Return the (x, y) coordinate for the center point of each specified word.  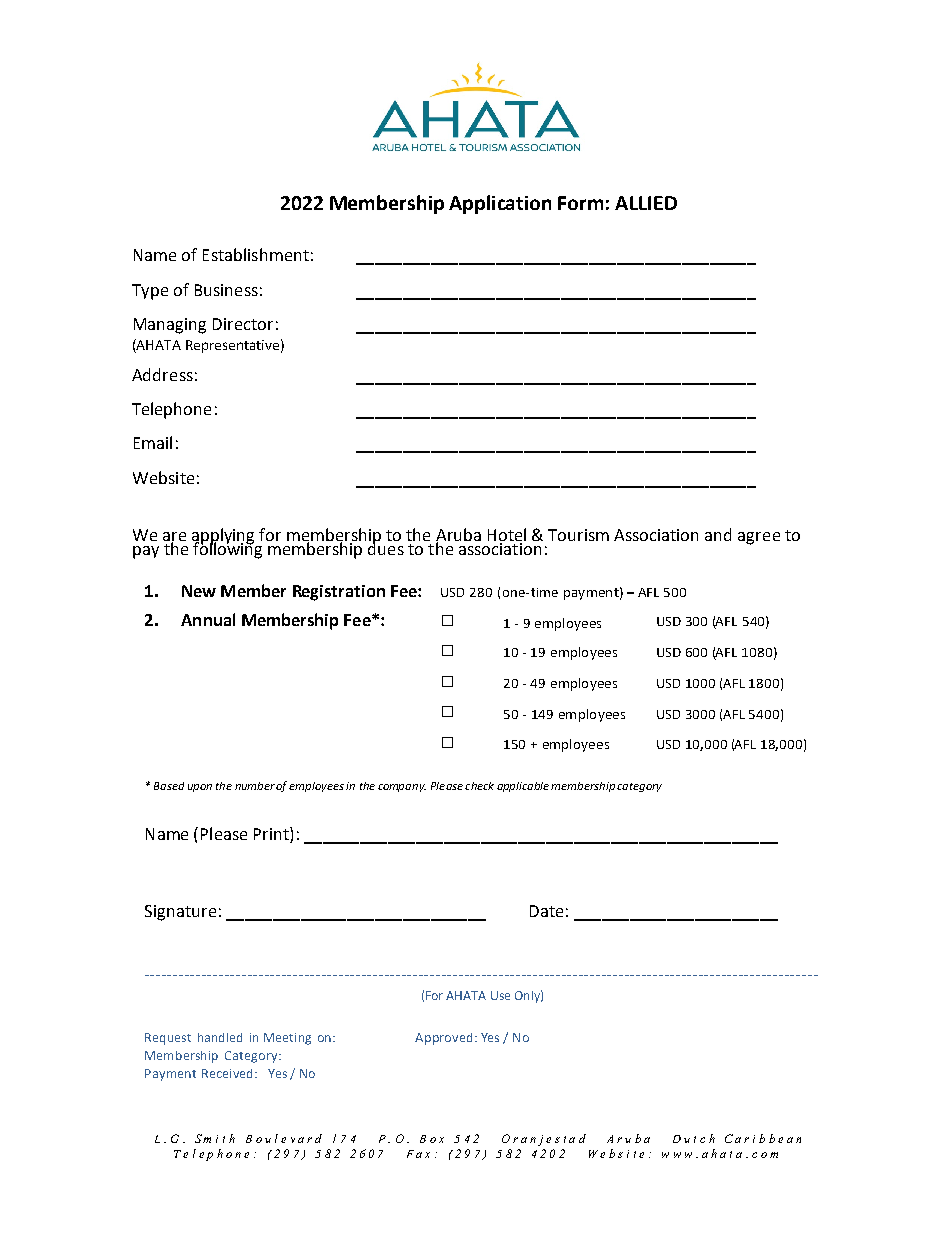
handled (220, 1037)
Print (272, 835)
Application (500, 204)
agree (759, 538)
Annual (208, 619)
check (479, 786)
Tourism (578, 535)
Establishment (256, 254)
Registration (339, 593)
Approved (443, 1039)
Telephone (171, 410)
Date (546, 911)
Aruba (458, 536)
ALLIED (646, 203)
